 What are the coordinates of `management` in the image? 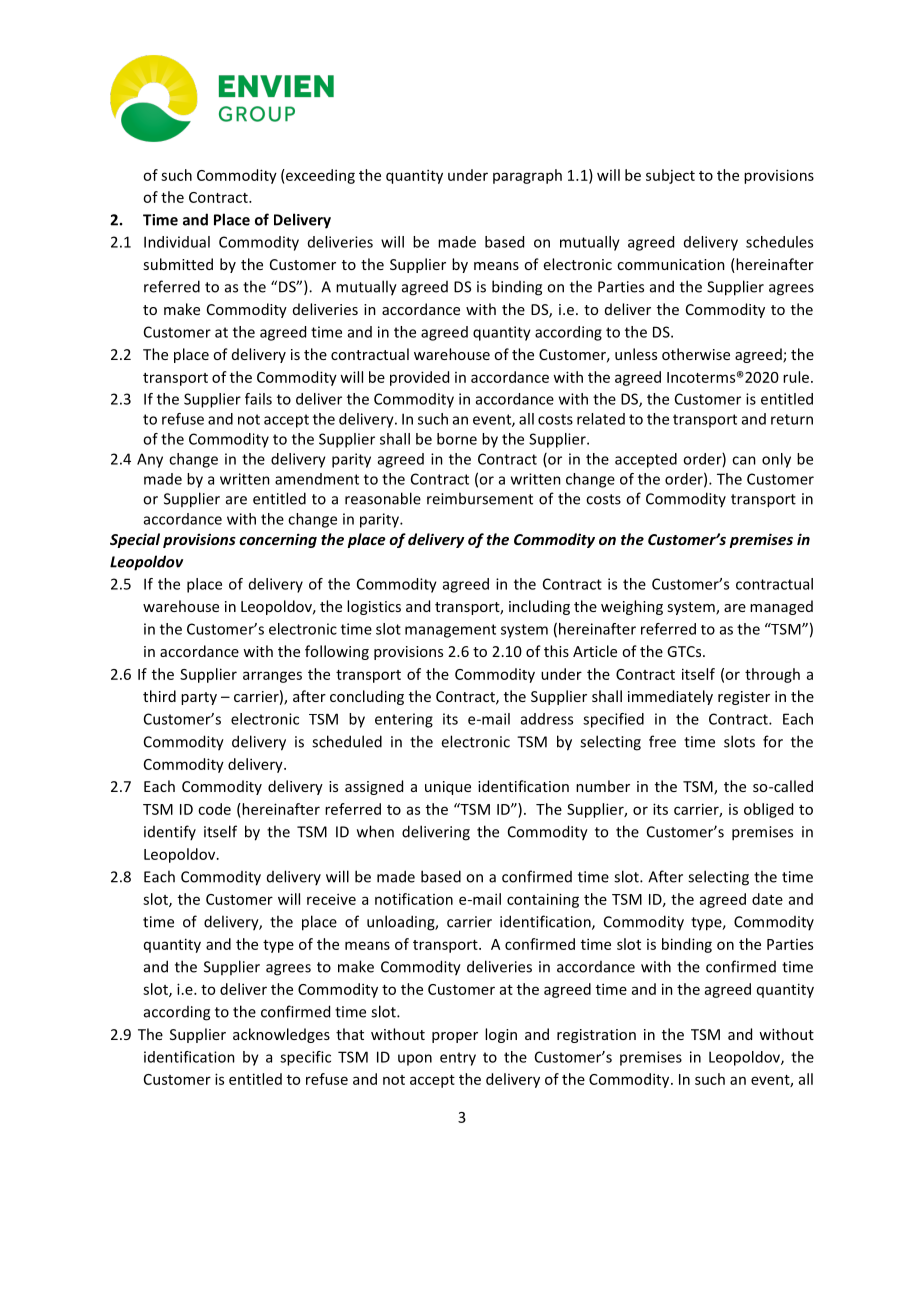 It's located at (450, 631).
